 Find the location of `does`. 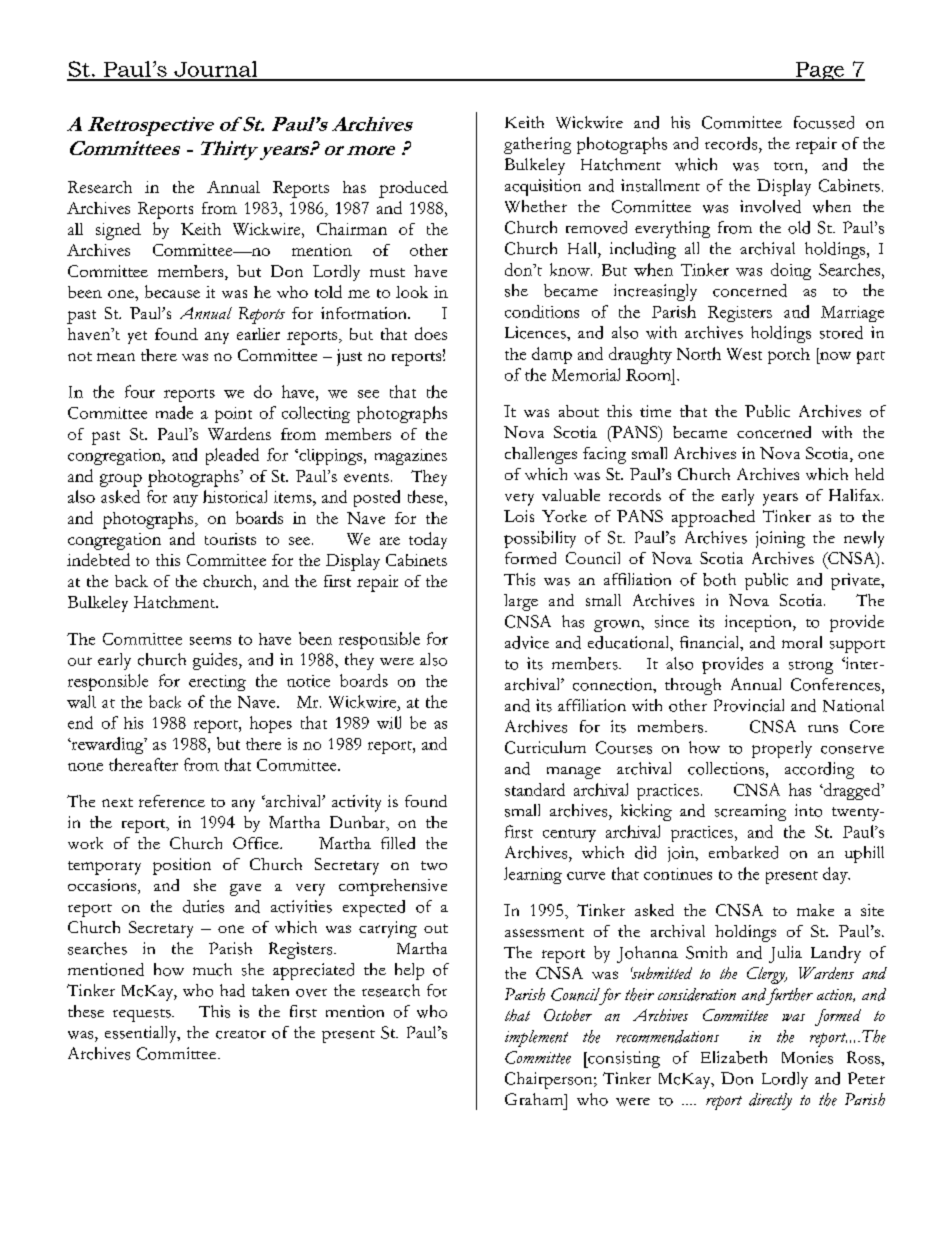

does is located at coordinates (431, 333).
